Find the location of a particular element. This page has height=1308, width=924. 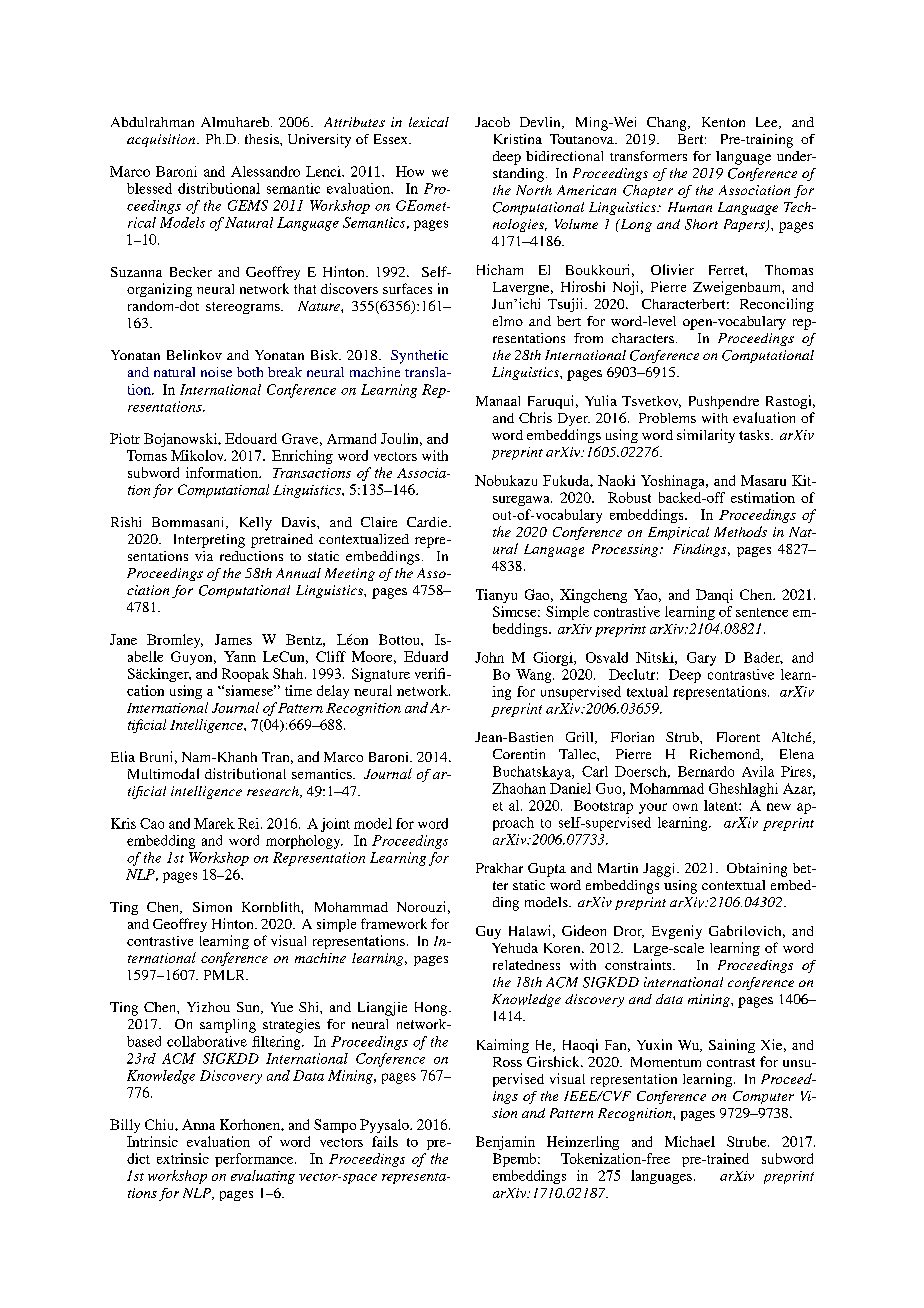

Kenton is located at coordinates (723, 122).
